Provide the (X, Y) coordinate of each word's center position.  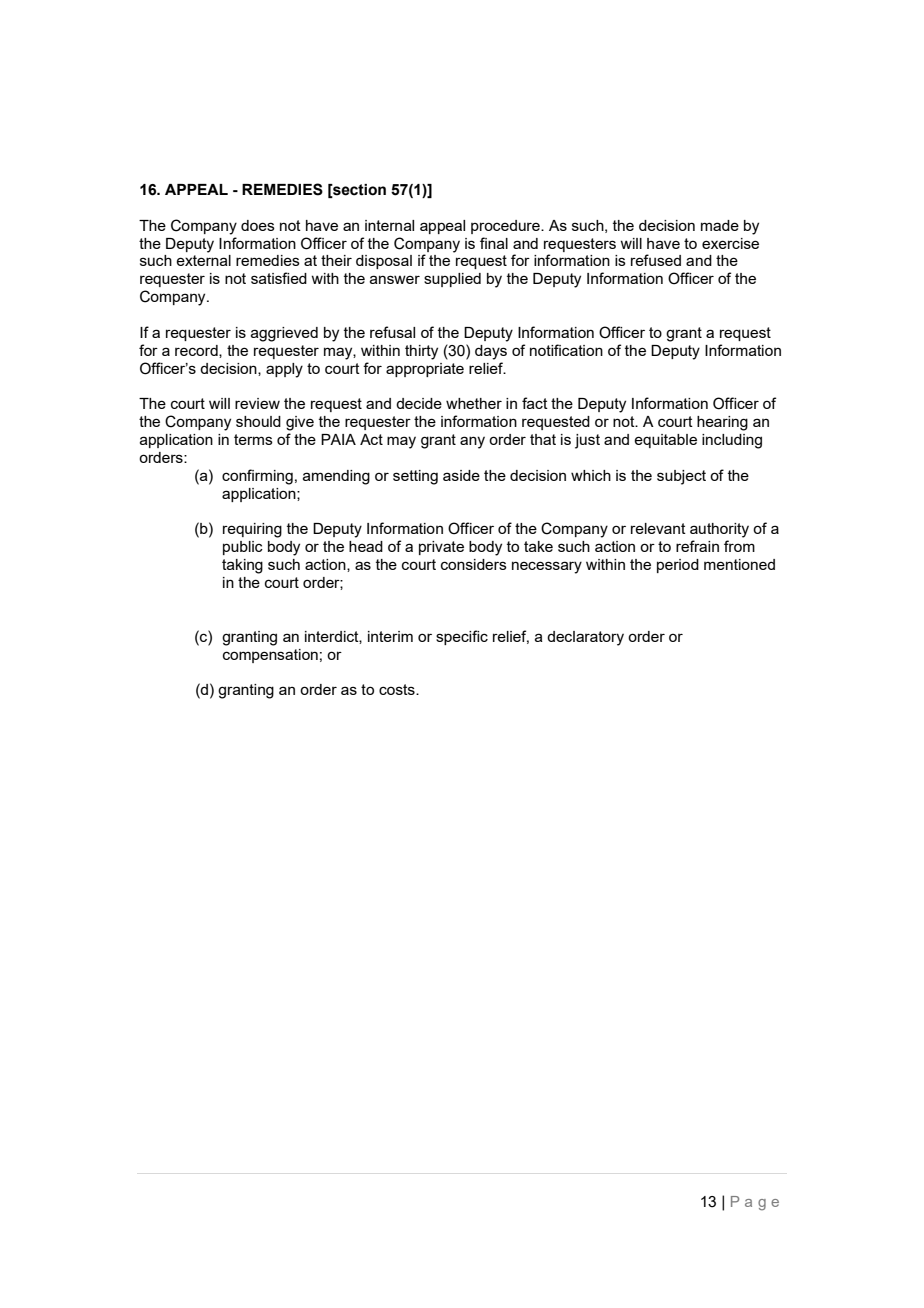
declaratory (585, 638)
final (494, 243)
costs (398, 689)
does (258, 225)
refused (656, 260)
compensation (270, 656)
